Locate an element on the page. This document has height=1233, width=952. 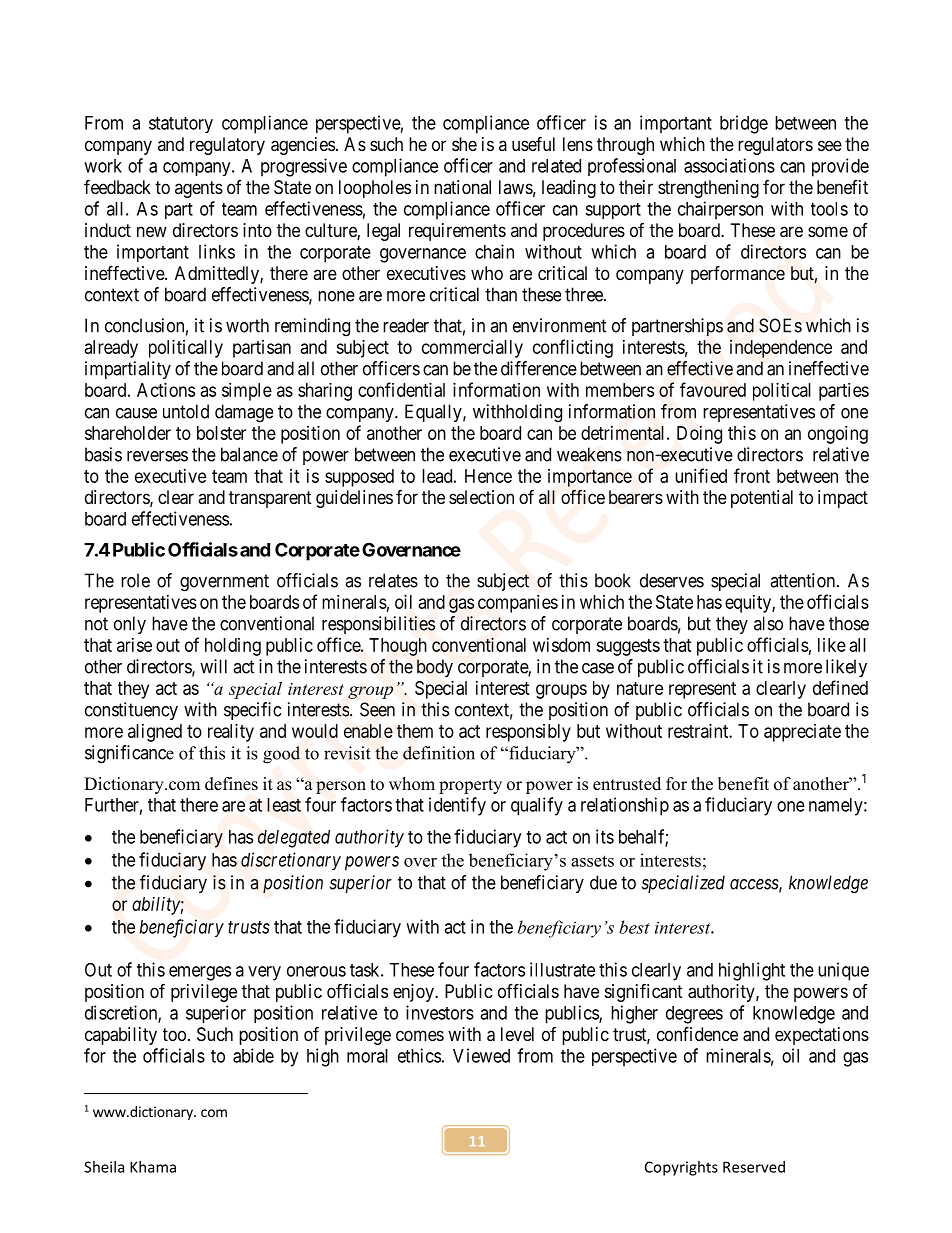
Viewed is located at coordinates (481, 1055).
